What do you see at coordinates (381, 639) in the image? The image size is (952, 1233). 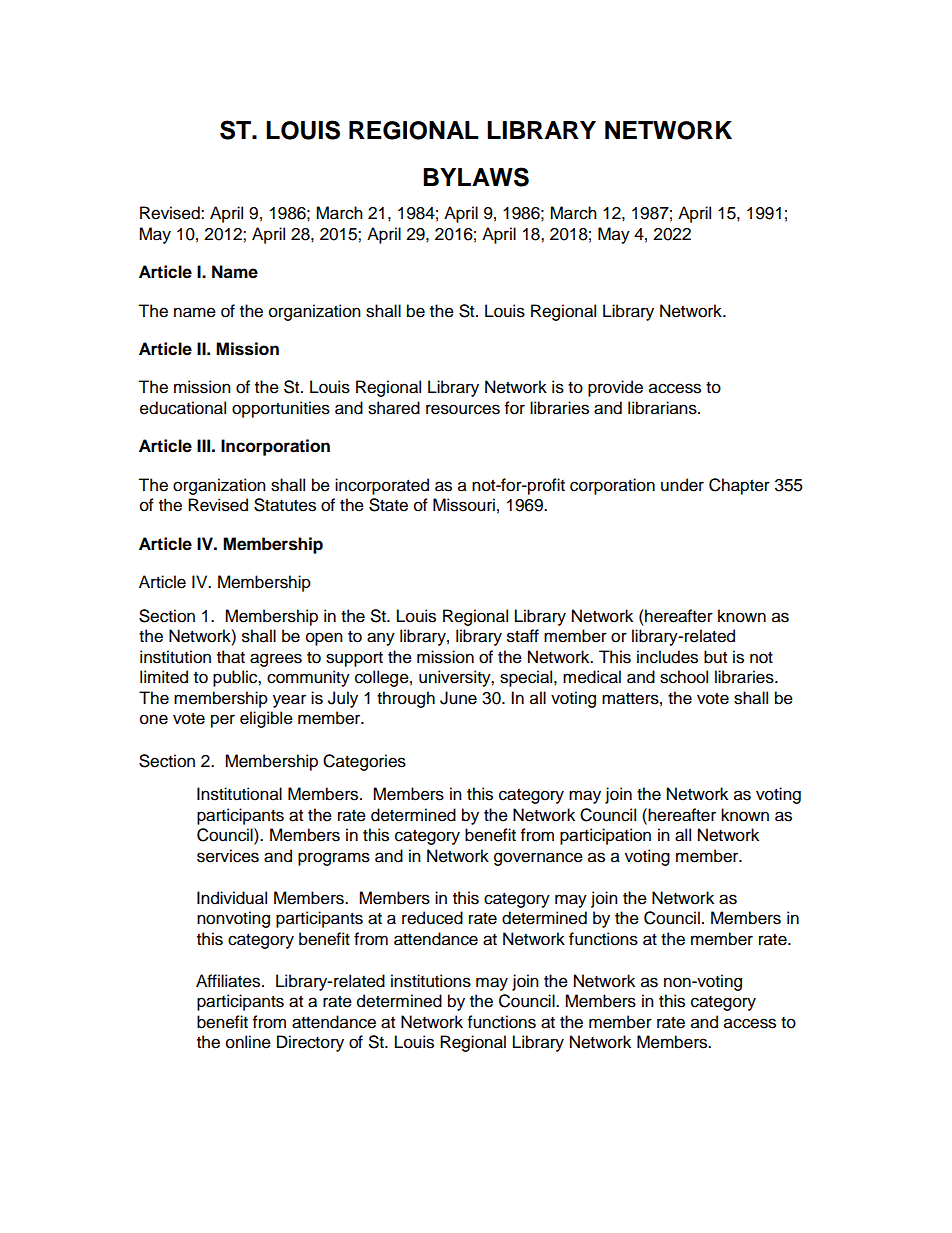 I see `any` at bounding box center [381, 639].
